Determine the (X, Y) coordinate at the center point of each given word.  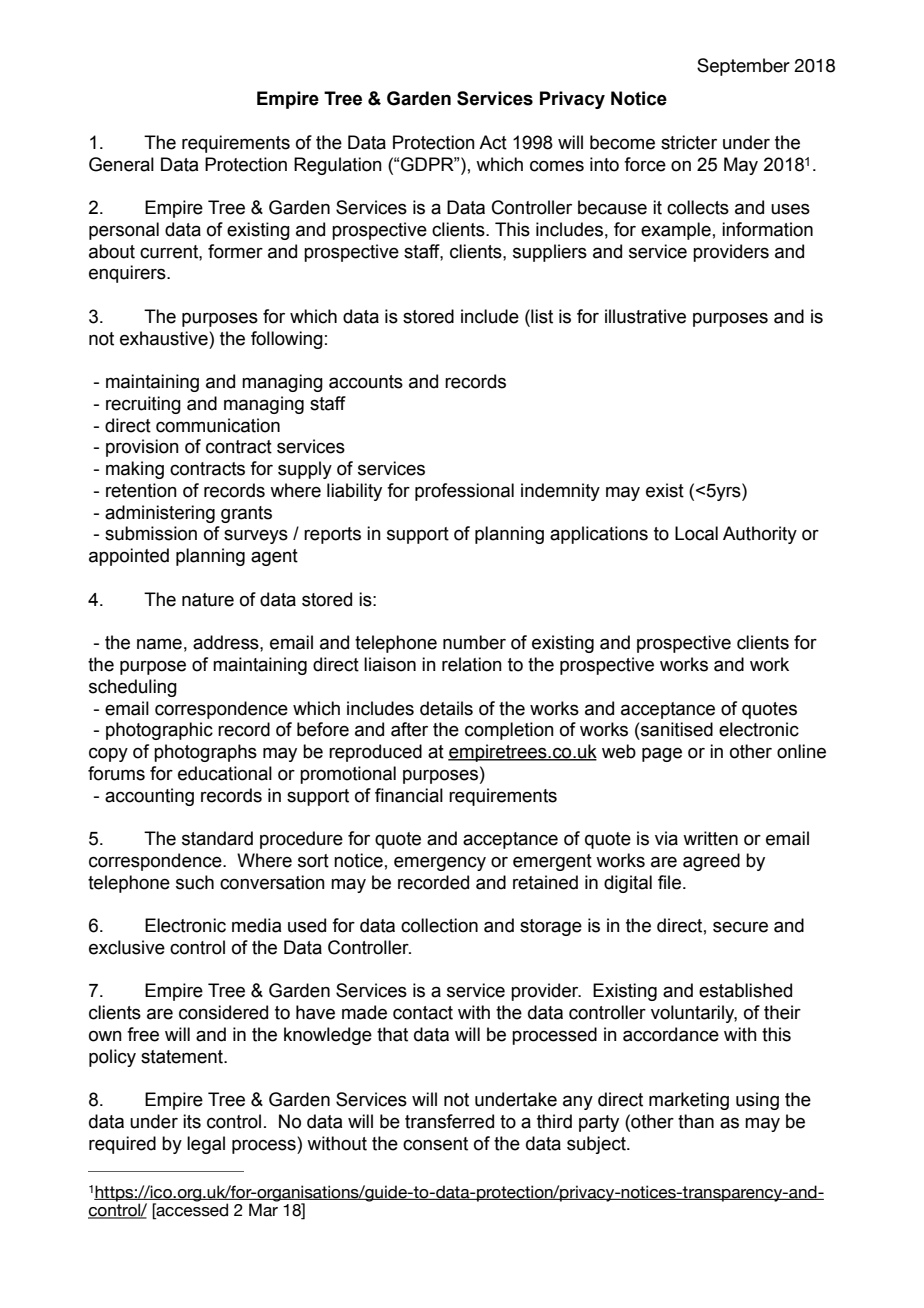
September (743, 67)
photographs (205, 753)
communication (218, 425)
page (662, 754)
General (121, 164)
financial (409, 795)
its (192, 1121)
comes (557, 166)
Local (696, 533)
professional (464, 492)
